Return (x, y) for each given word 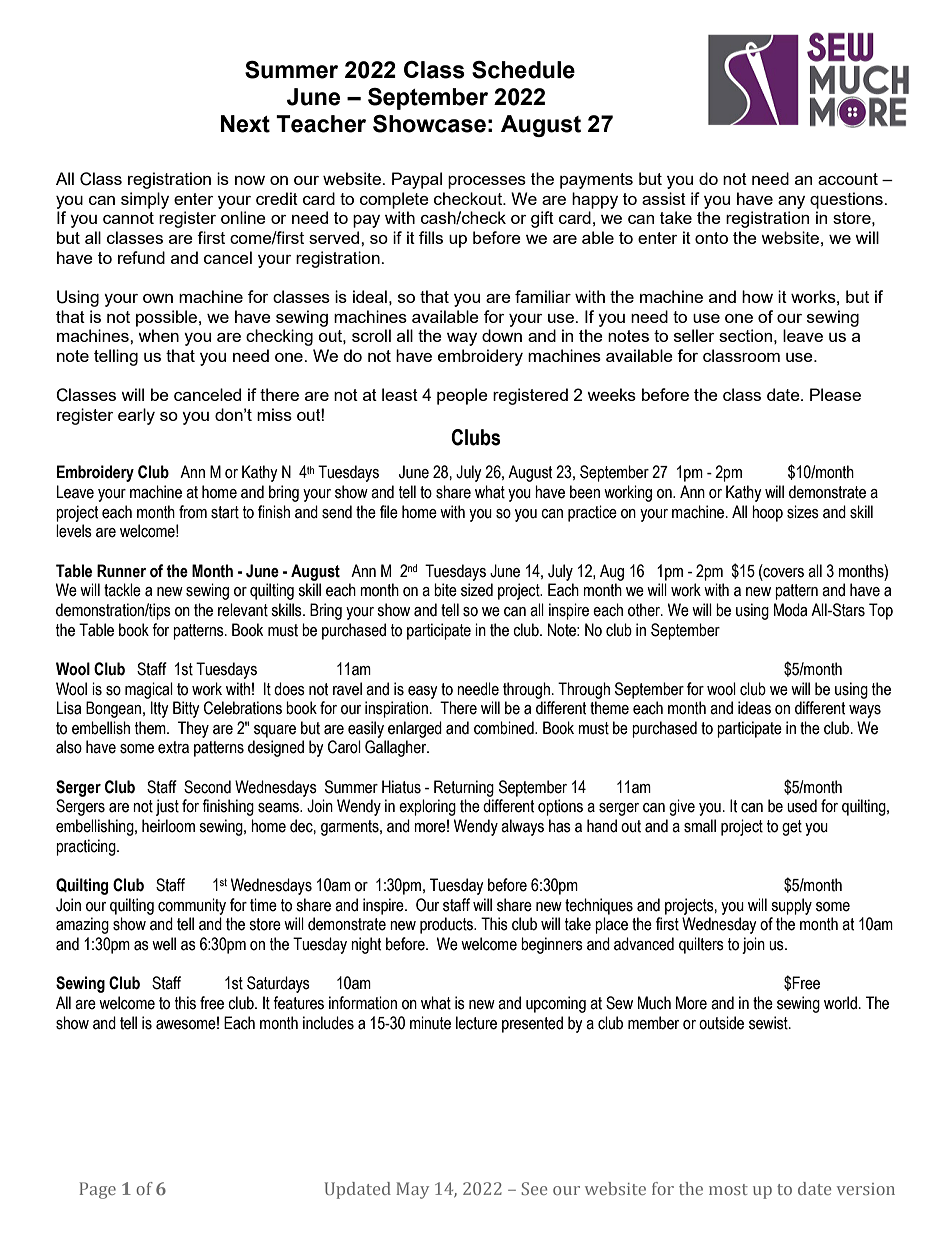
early (136, 416)
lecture (476, 1023)
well (164, 944)
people (462, 396)
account (848, 179)
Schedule (523, 70)
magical (149, 690)
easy (423, 692)
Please (835, 394)
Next (245, 124)
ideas (754, 708)
